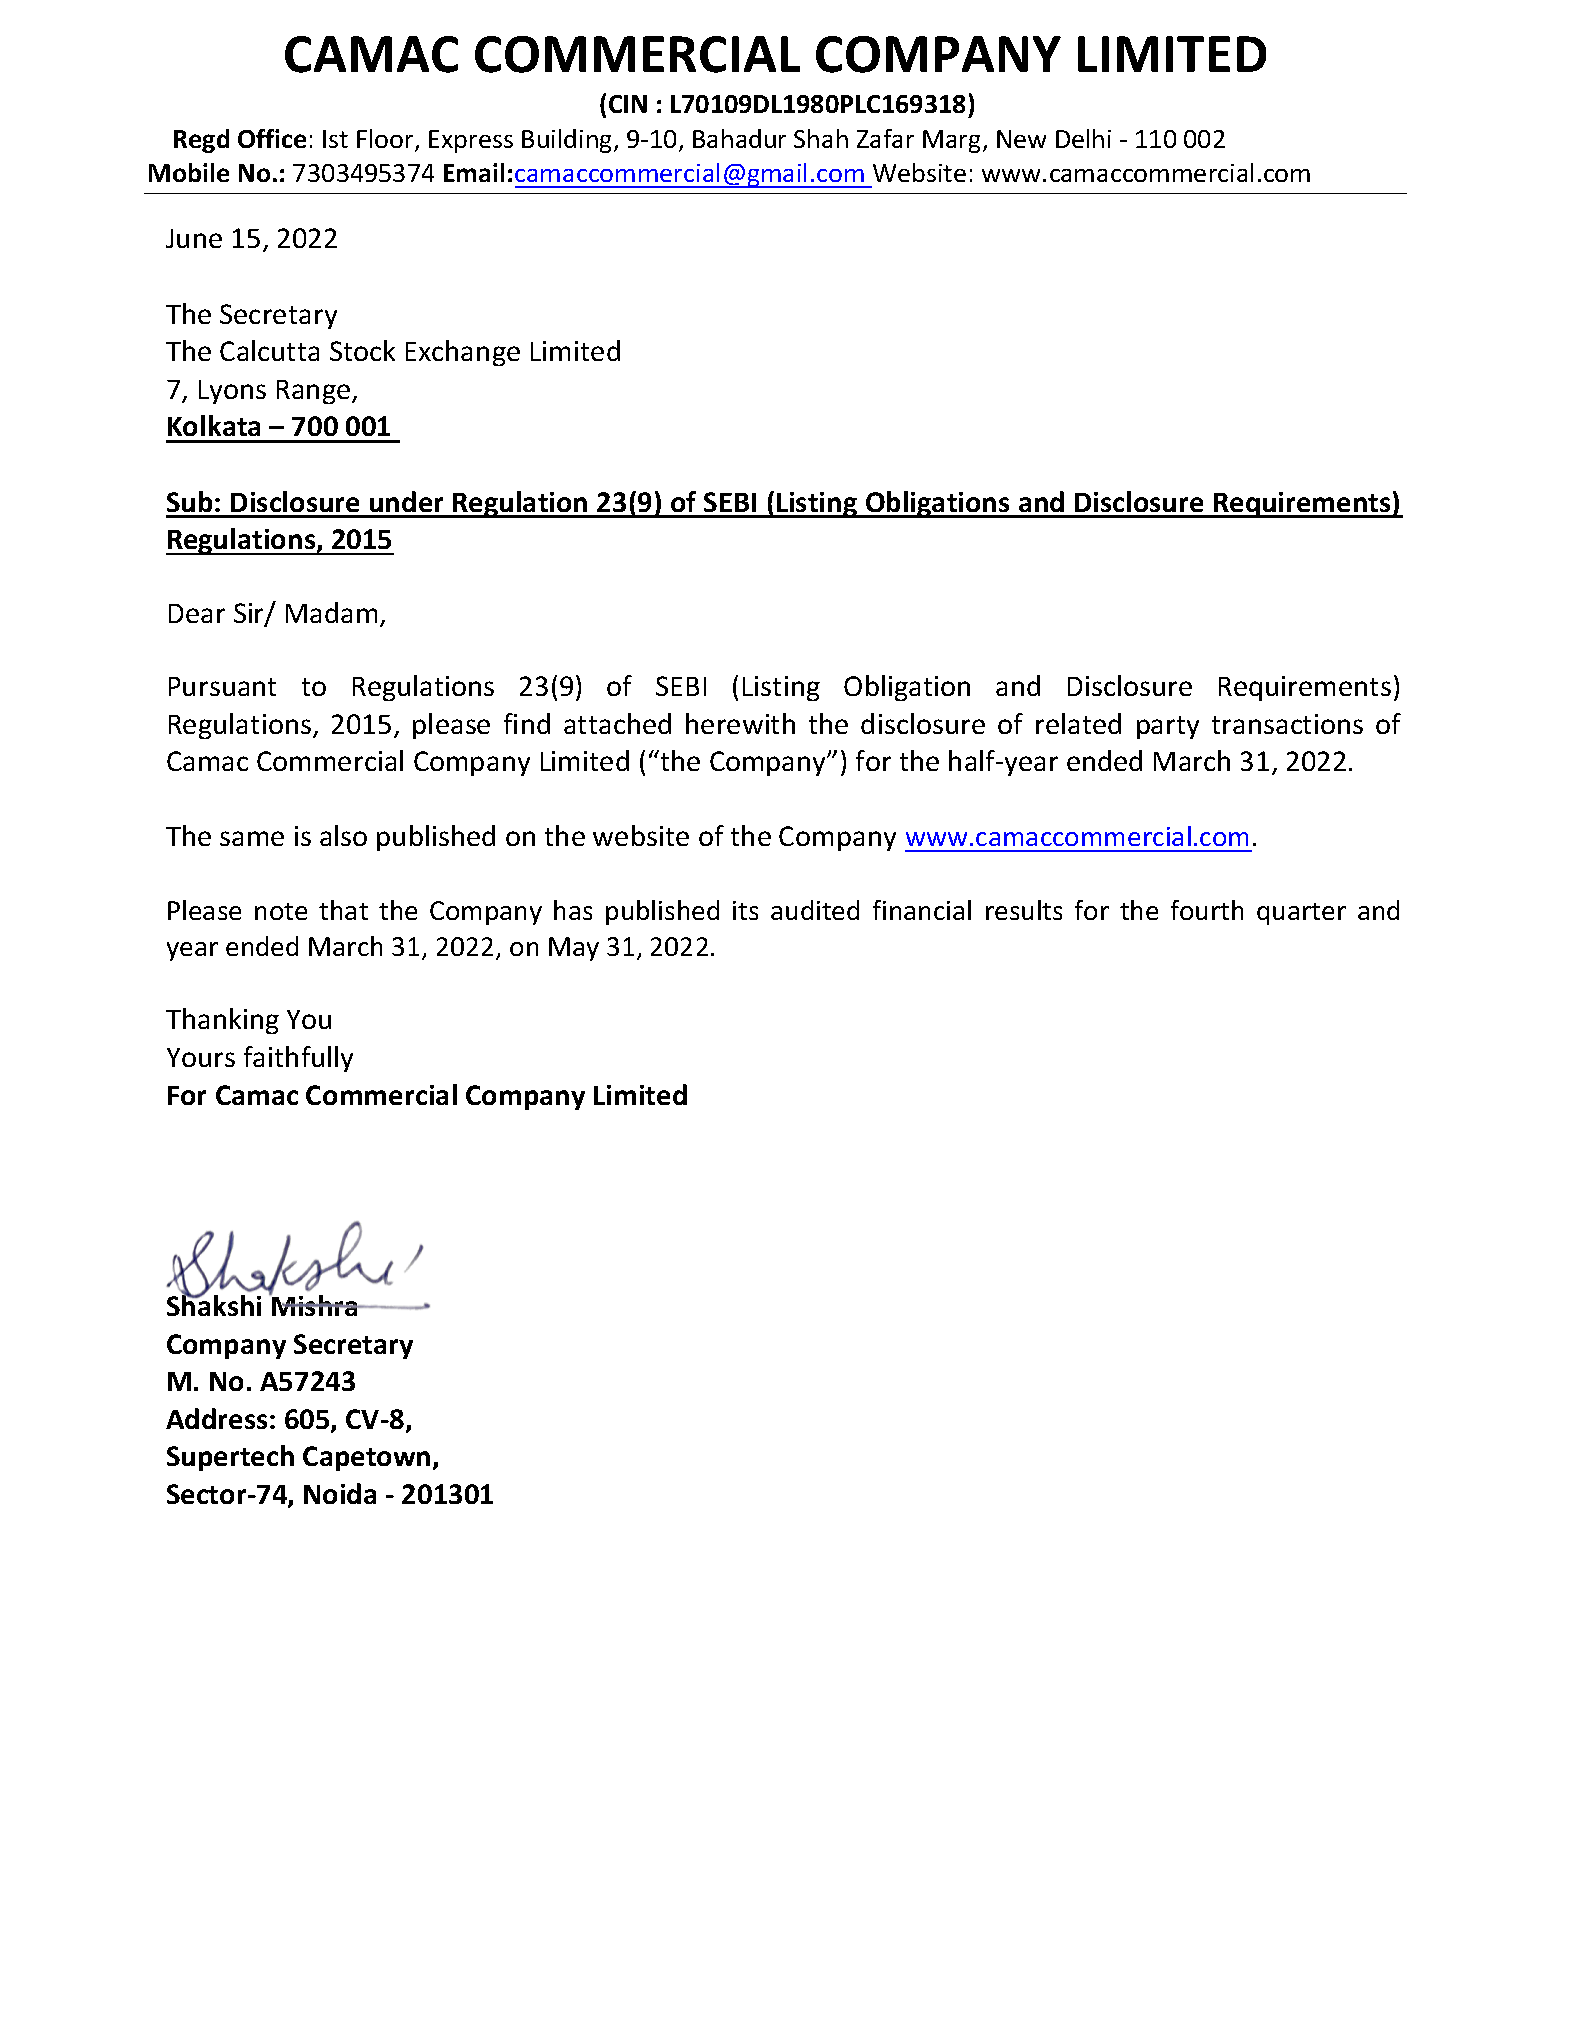  I want to click on faithfully, so click(298, 1059).
